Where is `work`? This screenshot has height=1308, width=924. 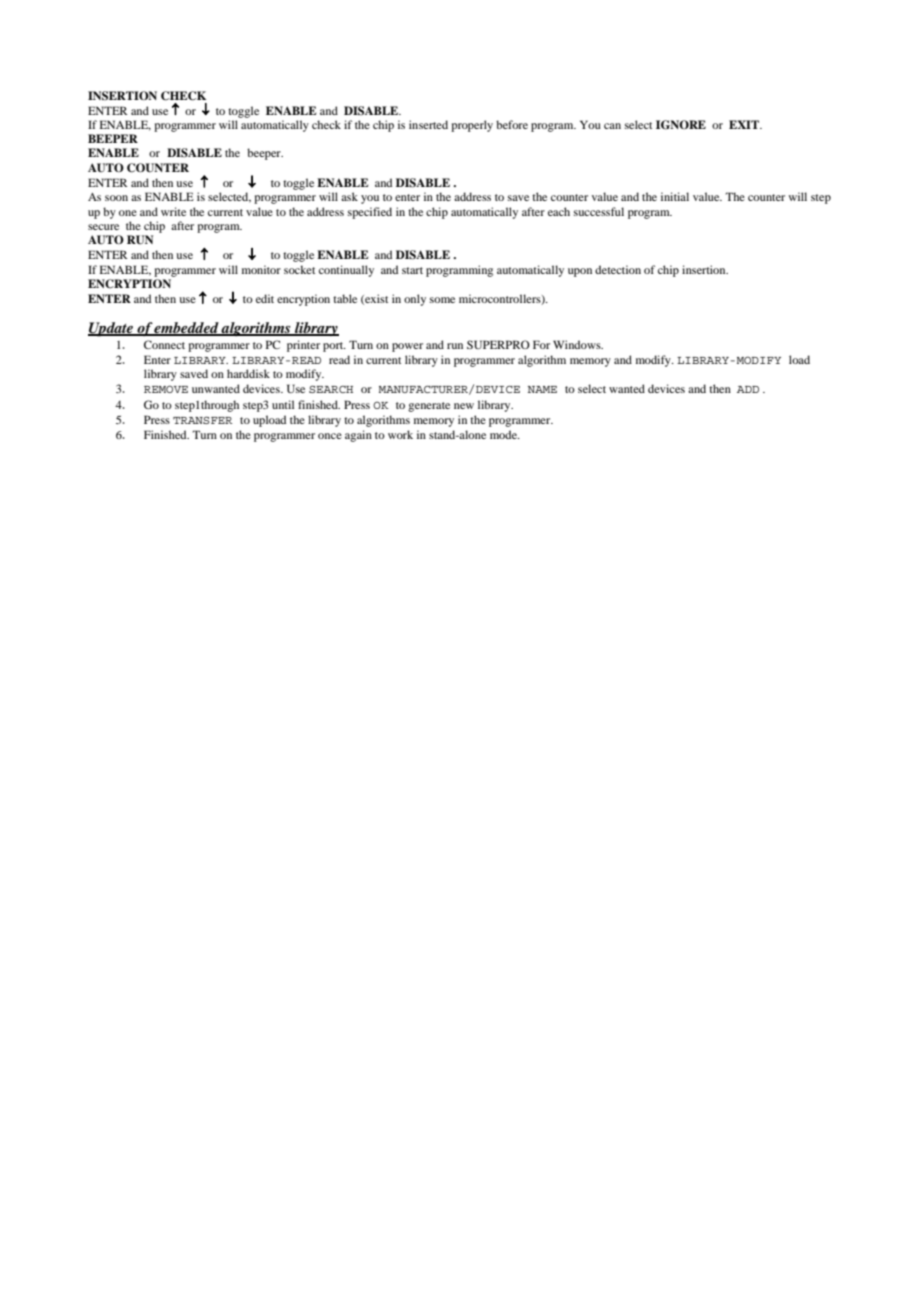
work is located at coordinates (400, 434).
